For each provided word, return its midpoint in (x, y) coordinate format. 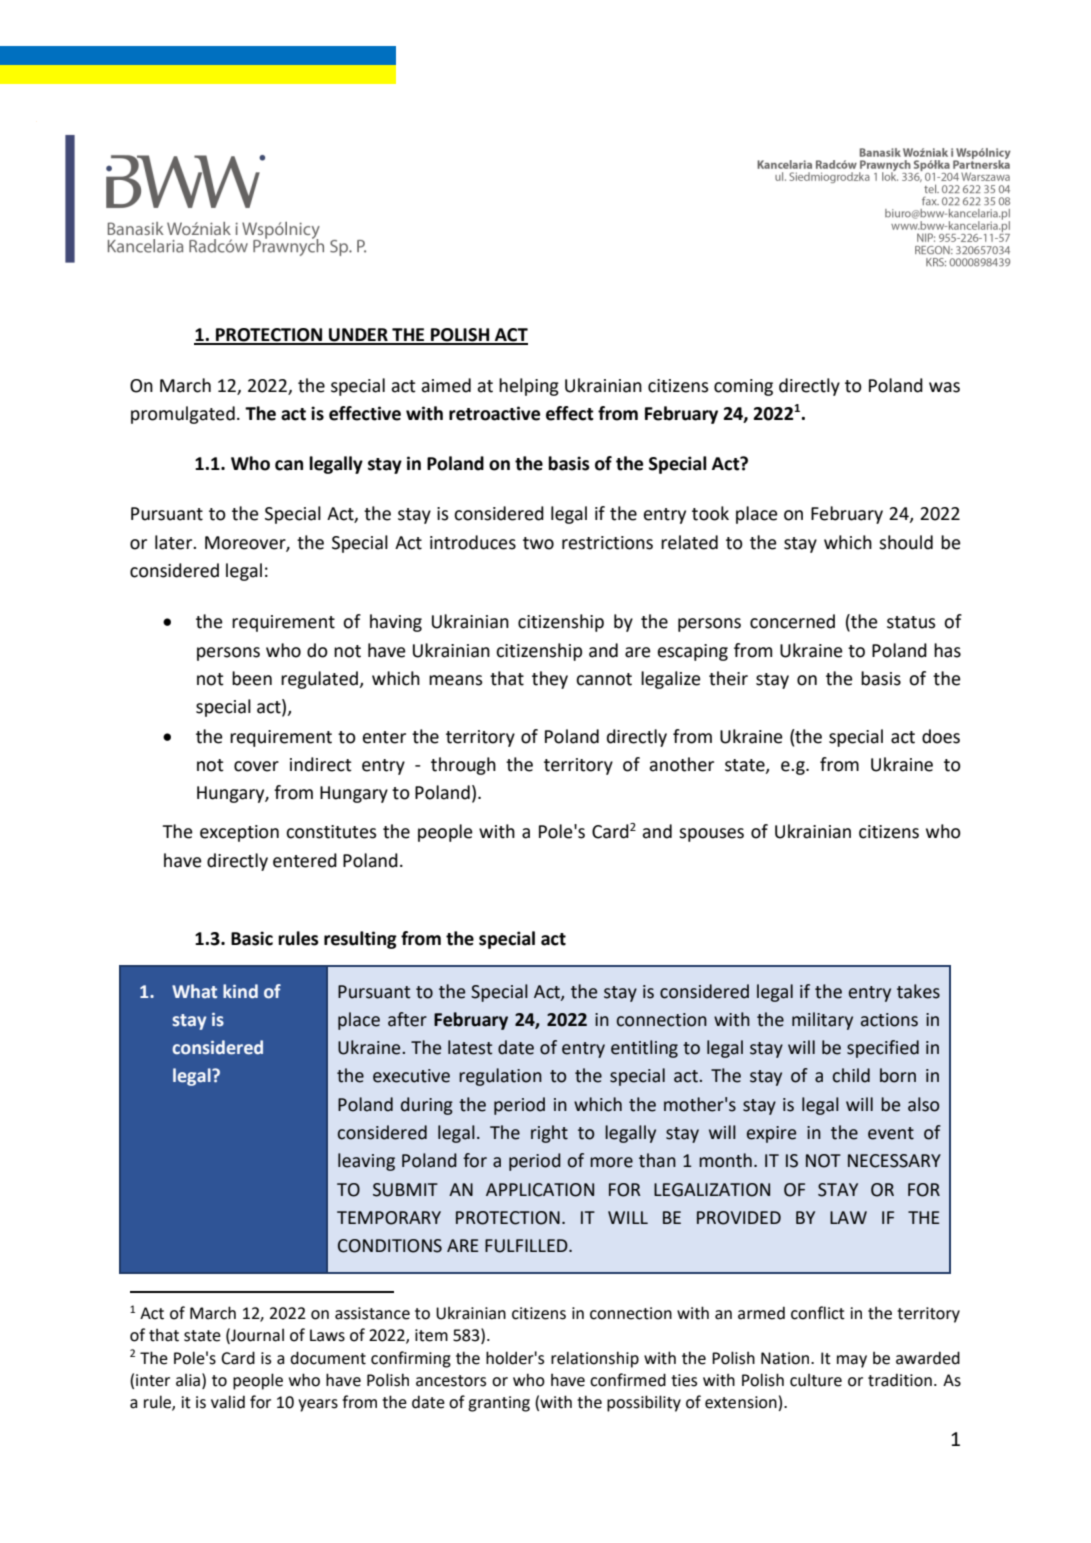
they (550, 680)
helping (529, 387)
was (944, 387)
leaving (366, 1162)
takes (918, 991)
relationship (595, 1359)
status (911, 622)
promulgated (183, 415)
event (891, 1133)
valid (228, 1402)
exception (239, 833)
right (549, 1134)
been (252, 678)
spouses (711, 835)
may (852, 1361)
